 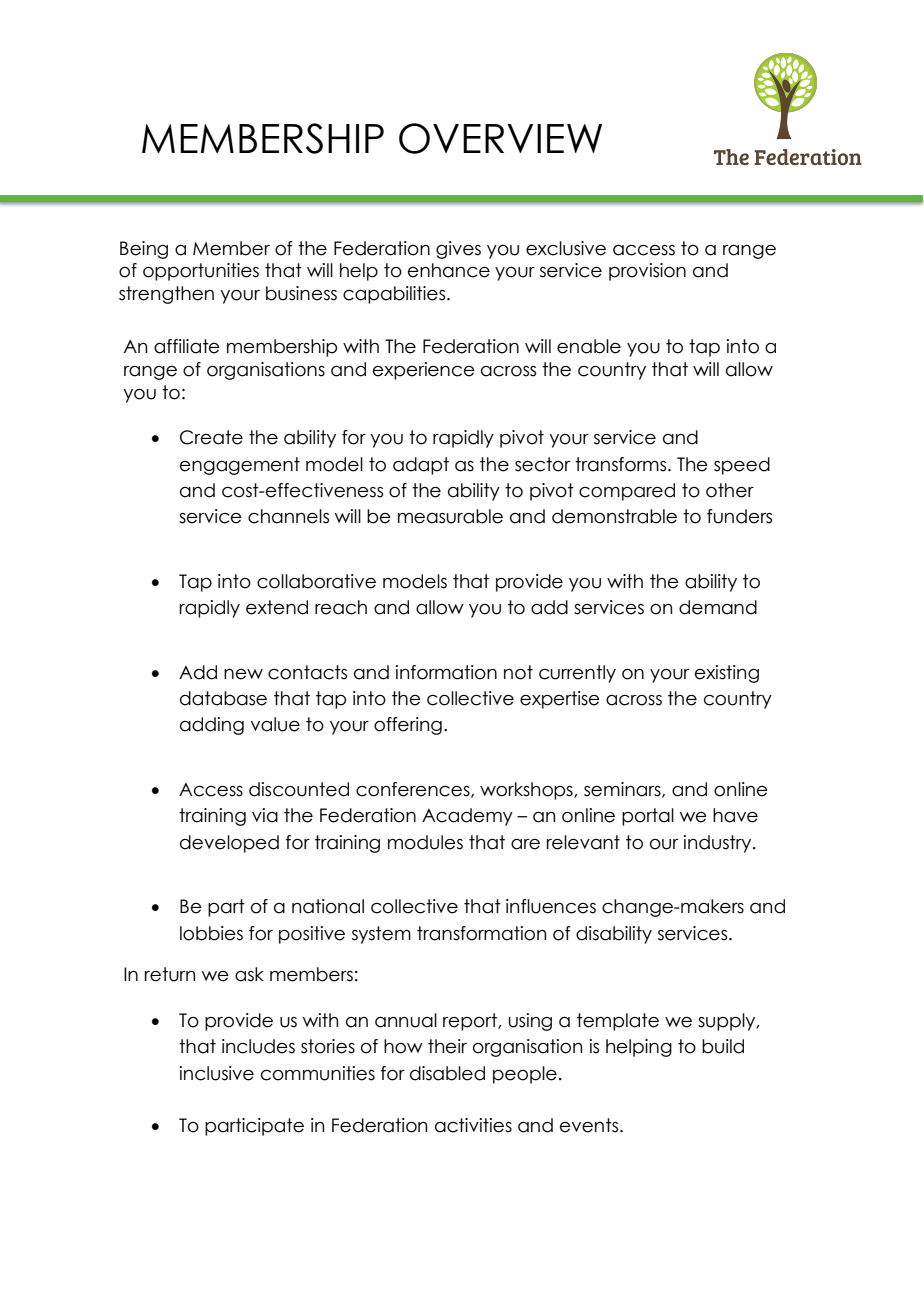 I want to click on provision, so click(x=647, y=272).
